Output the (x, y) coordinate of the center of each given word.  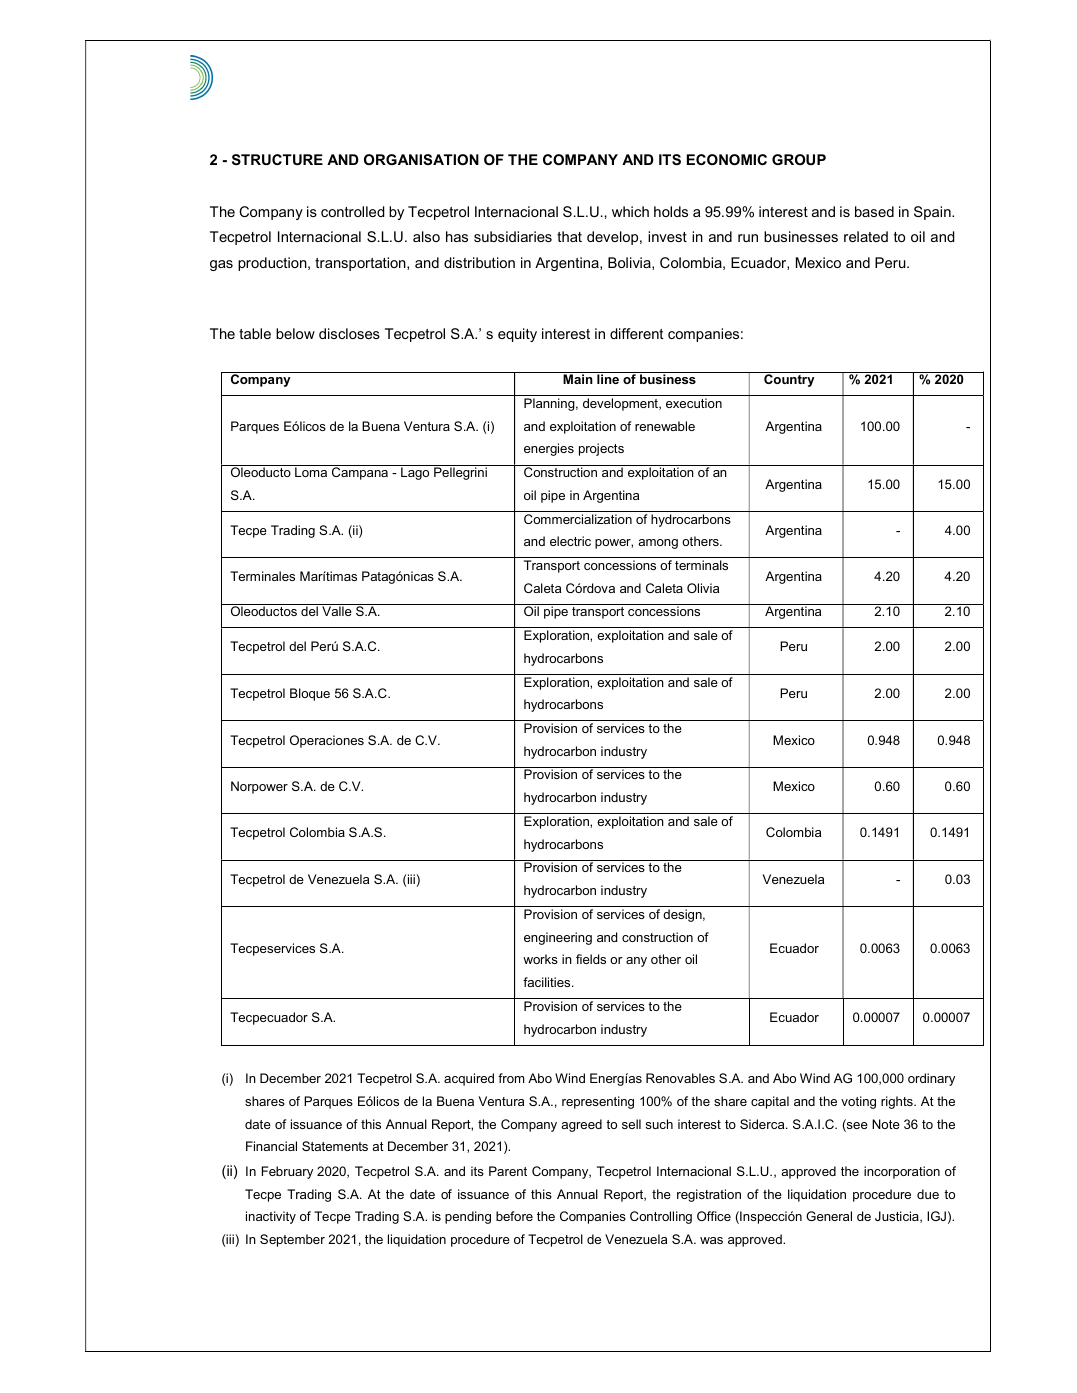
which (630, 211)
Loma (311, 472)
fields (591, 959)
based (874, 211)
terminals (701, 565)
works (540, 959)
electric (570, 541)
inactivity (271, 1217)
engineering (558, 938)
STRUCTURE (277, 159)
